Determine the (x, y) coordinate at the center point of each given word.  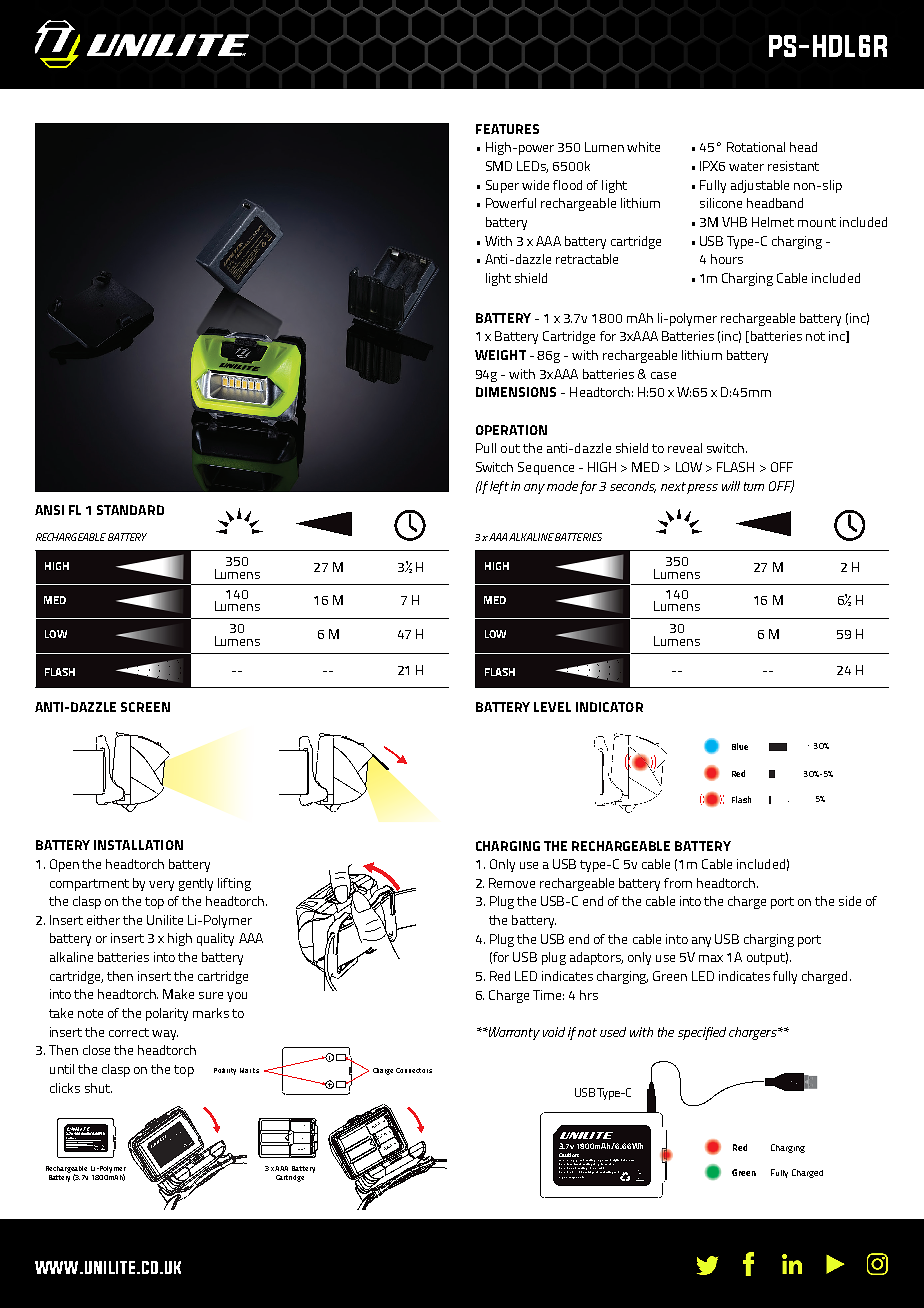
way (165, 1035)
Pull (486, 448)
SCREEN (145, 707)
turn (754, 486)
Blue (740, 746)
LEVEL (552, 707)
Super (502, 186)
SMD (499, 166)
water (746, 166)
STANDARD (130, 510)
